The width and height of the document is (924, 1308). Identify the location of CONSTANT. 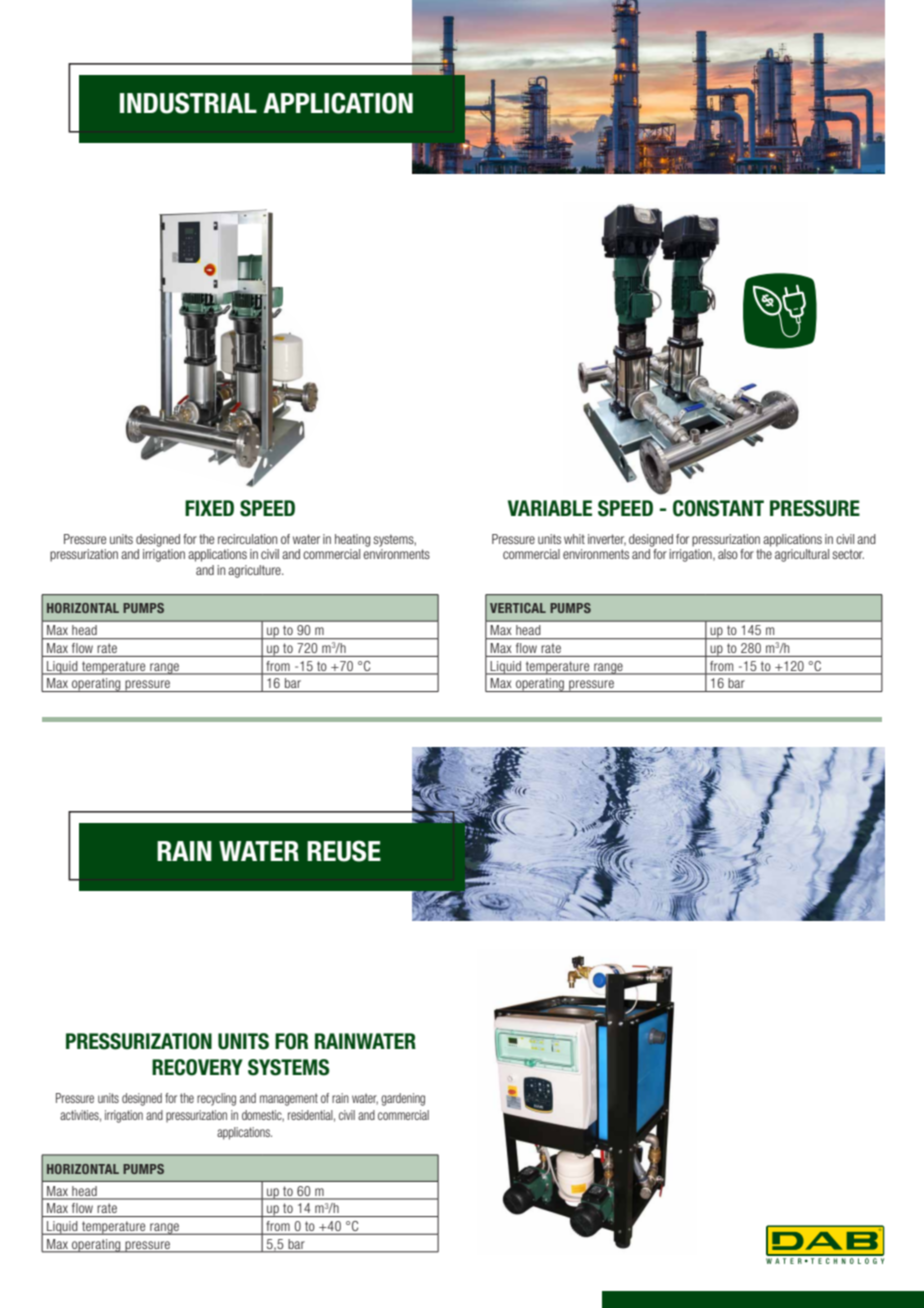
(718, 508).
